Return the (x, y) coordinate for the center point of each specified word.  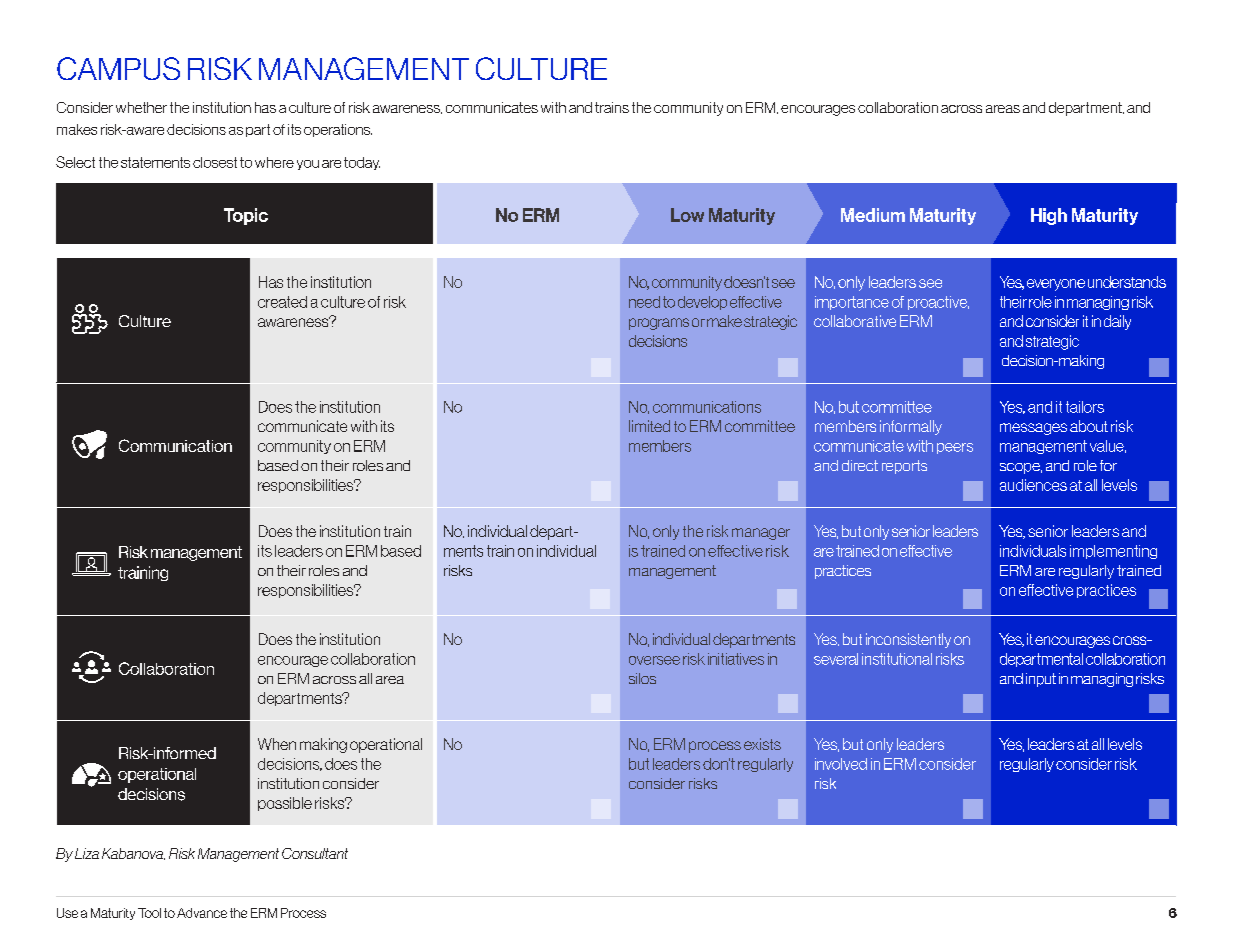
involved (841, 764)
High (1049, 216)
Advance (202, 913)
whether (141, 107)
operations (338, 130)
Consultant (315, 853)
